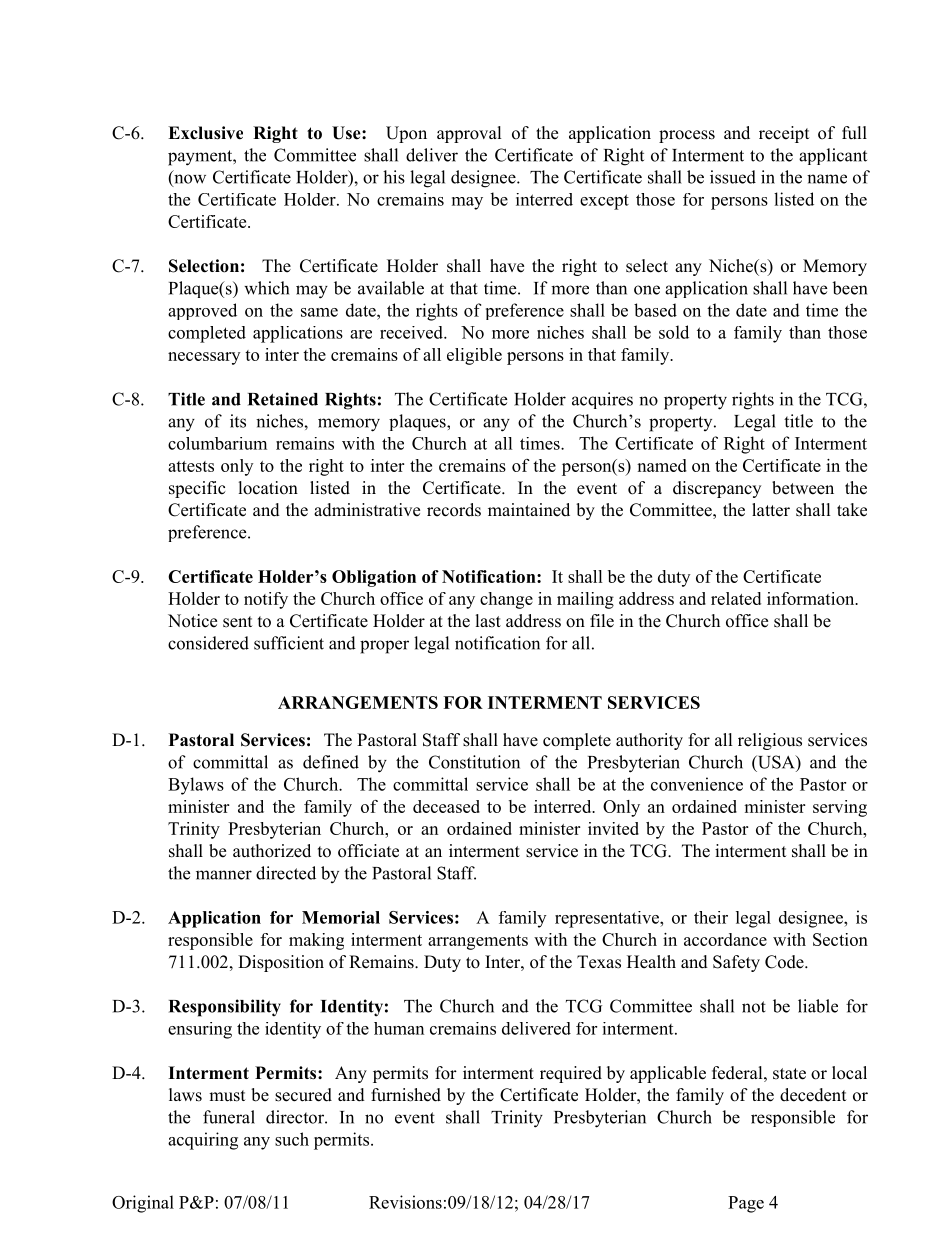 The width and height of the document is (952, 1233). I want to click on last, so click(488, 621).
